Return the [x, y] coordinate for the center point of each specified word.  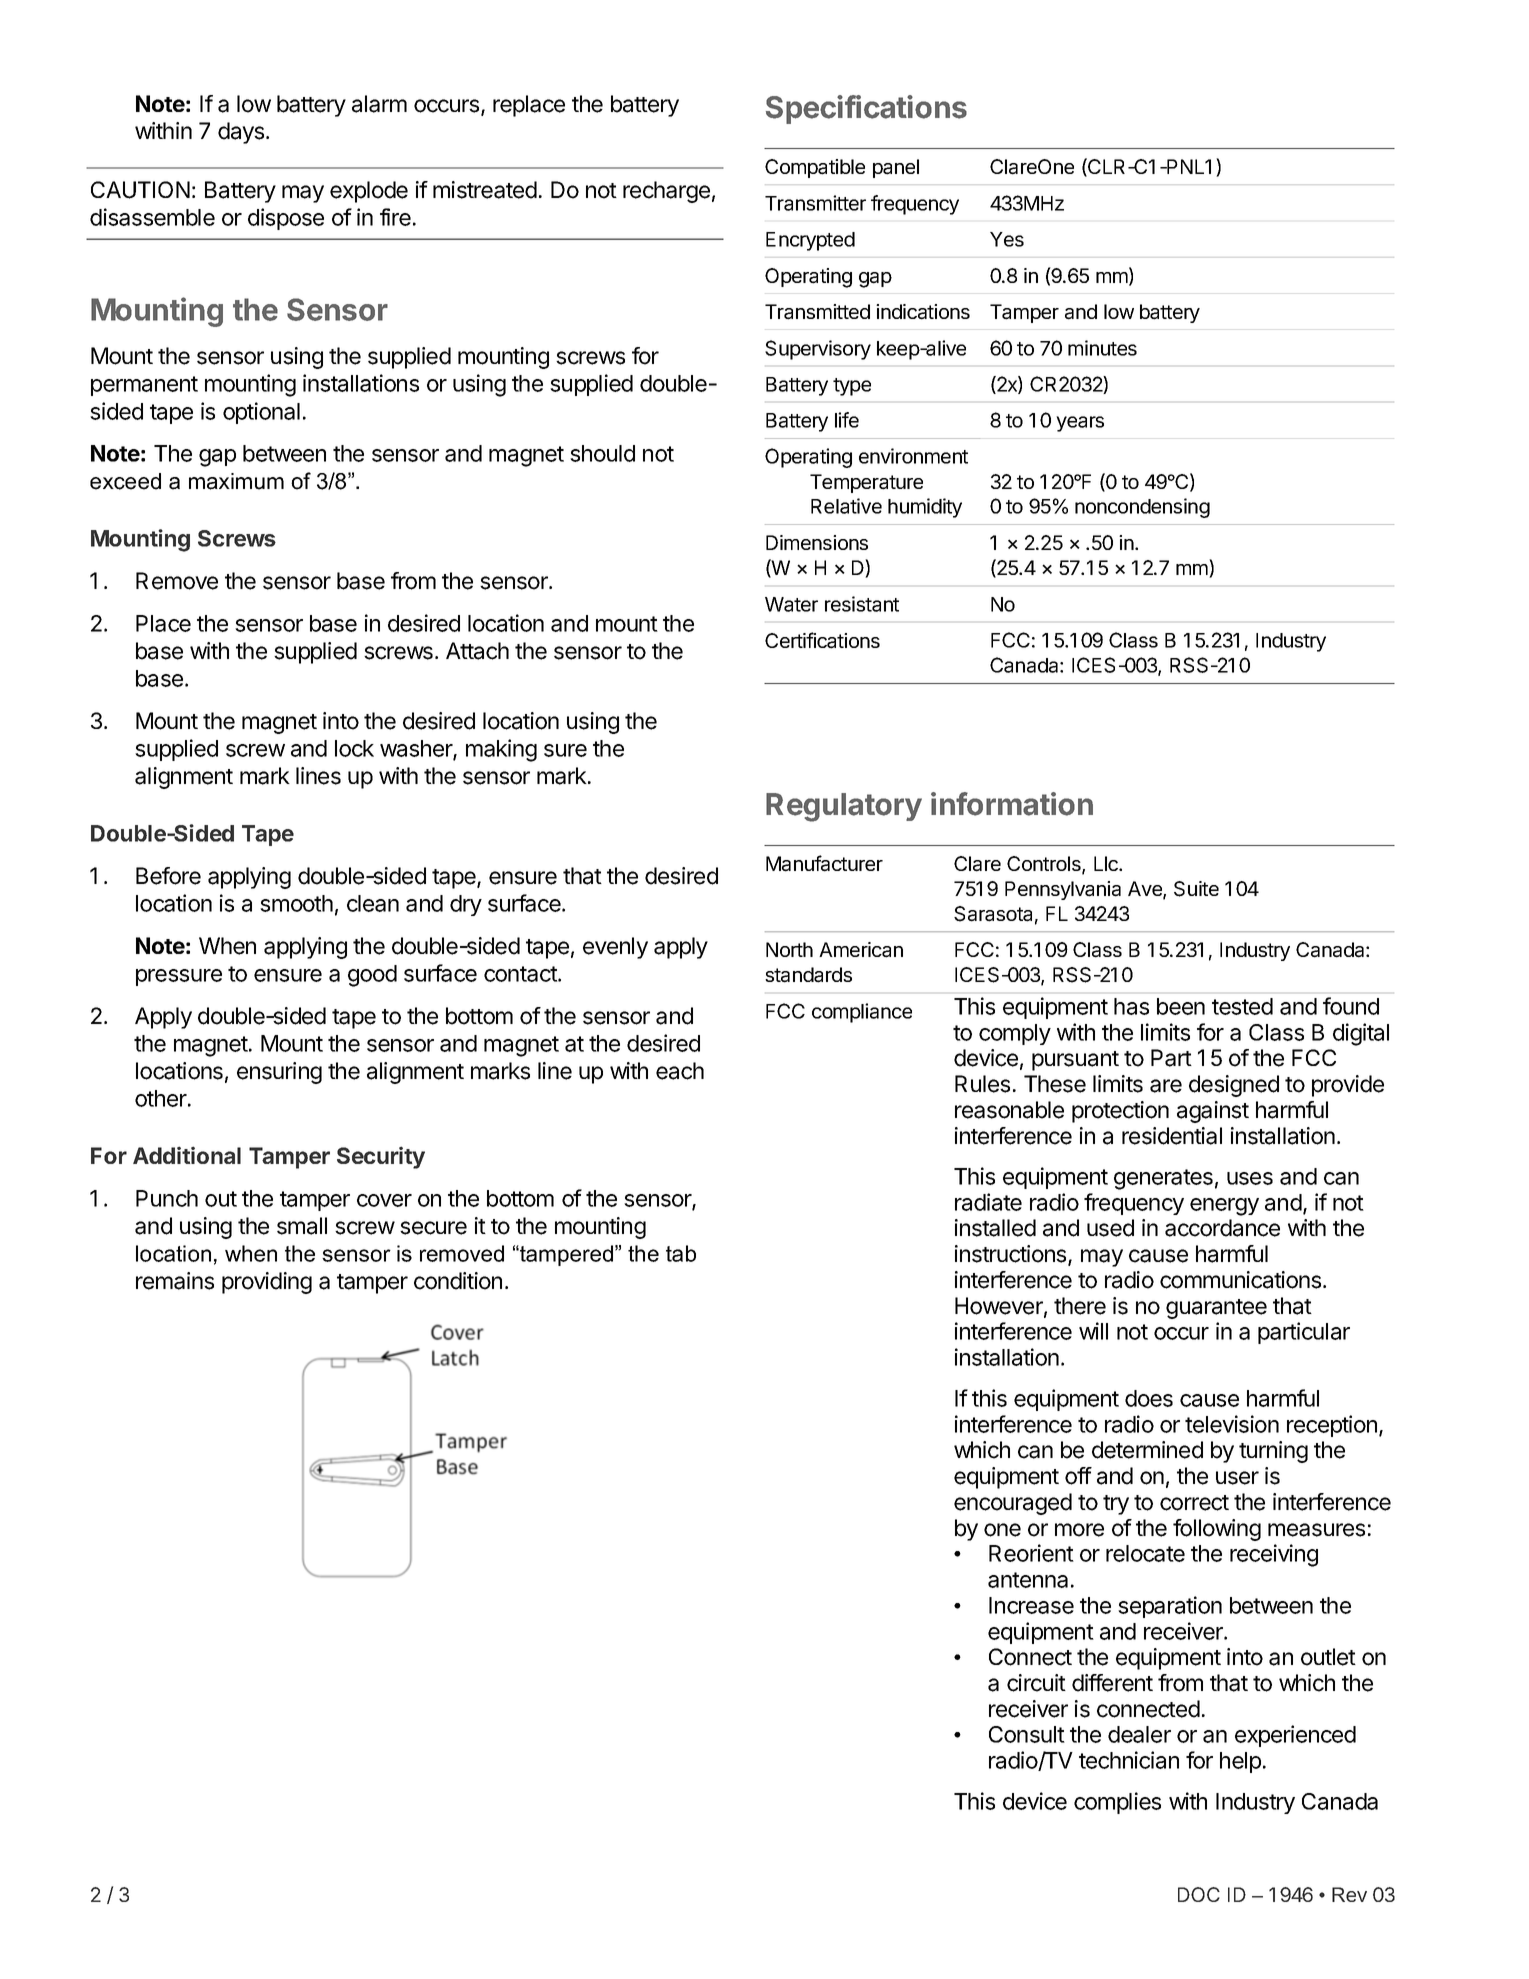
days [242, 133]
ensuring [279, 1073]
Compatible [815, 168]
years [1080, 424]
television [1232, 1424]
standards [808, 975]
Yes [1007, 239]
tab [681, 1253]
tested [1242, 1006]
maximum [236, 481]
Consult [1027, 1734]
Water [791, 604]
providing [267, 1283]
